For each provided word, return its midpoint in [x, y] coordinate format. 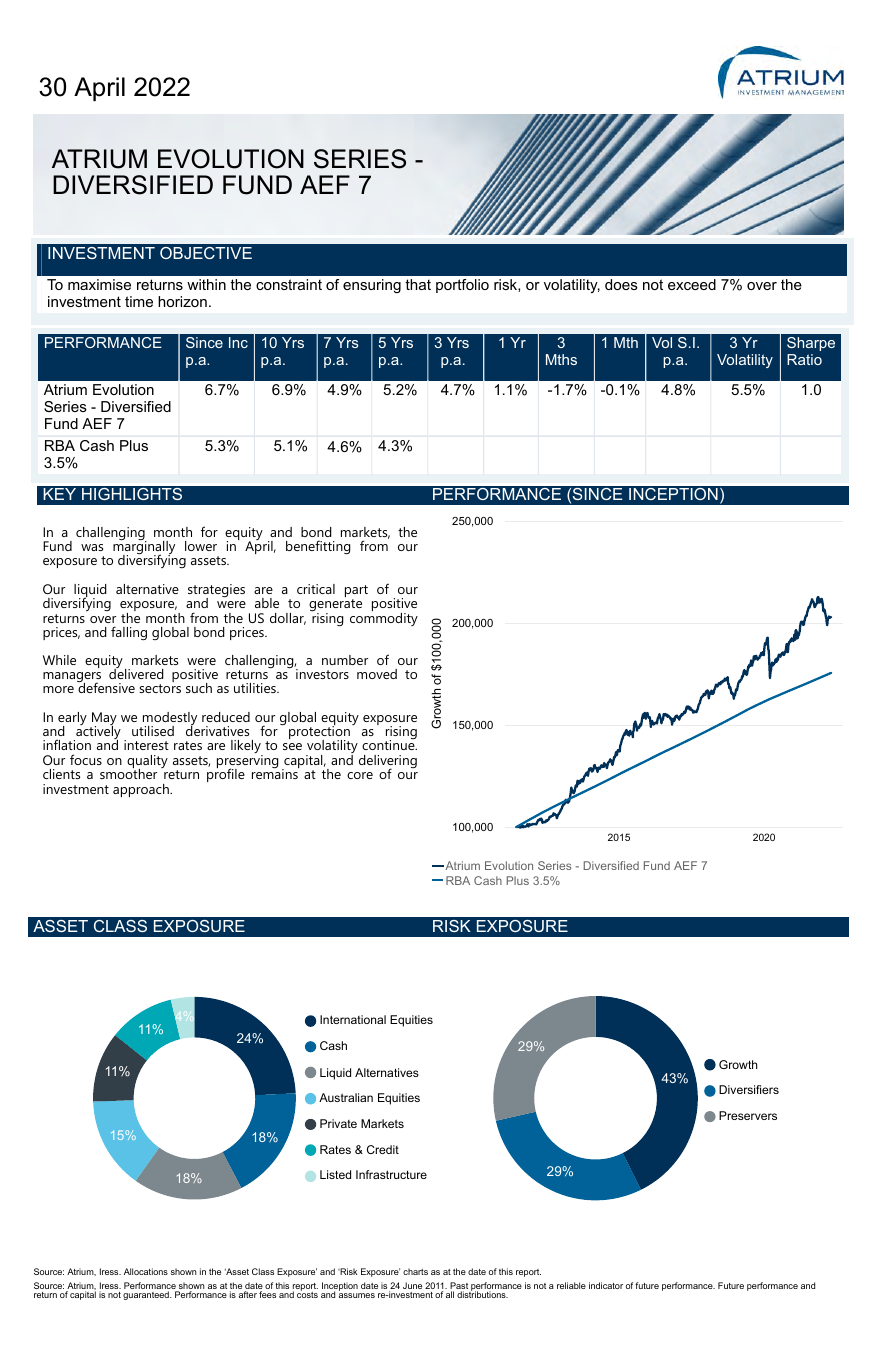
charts [415, 1271]
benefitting [318, 547]
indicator [606, 1285]
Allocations [146, 1271]
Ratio [804, 359]
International [353, 1019]
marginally [144, 548]
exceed [692, 284]
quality [147, 763]
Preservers [748, 1115]
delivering [388, 763]
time [139, 301]
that [418, 284]
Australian [346, 1097]
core [360, 775]
